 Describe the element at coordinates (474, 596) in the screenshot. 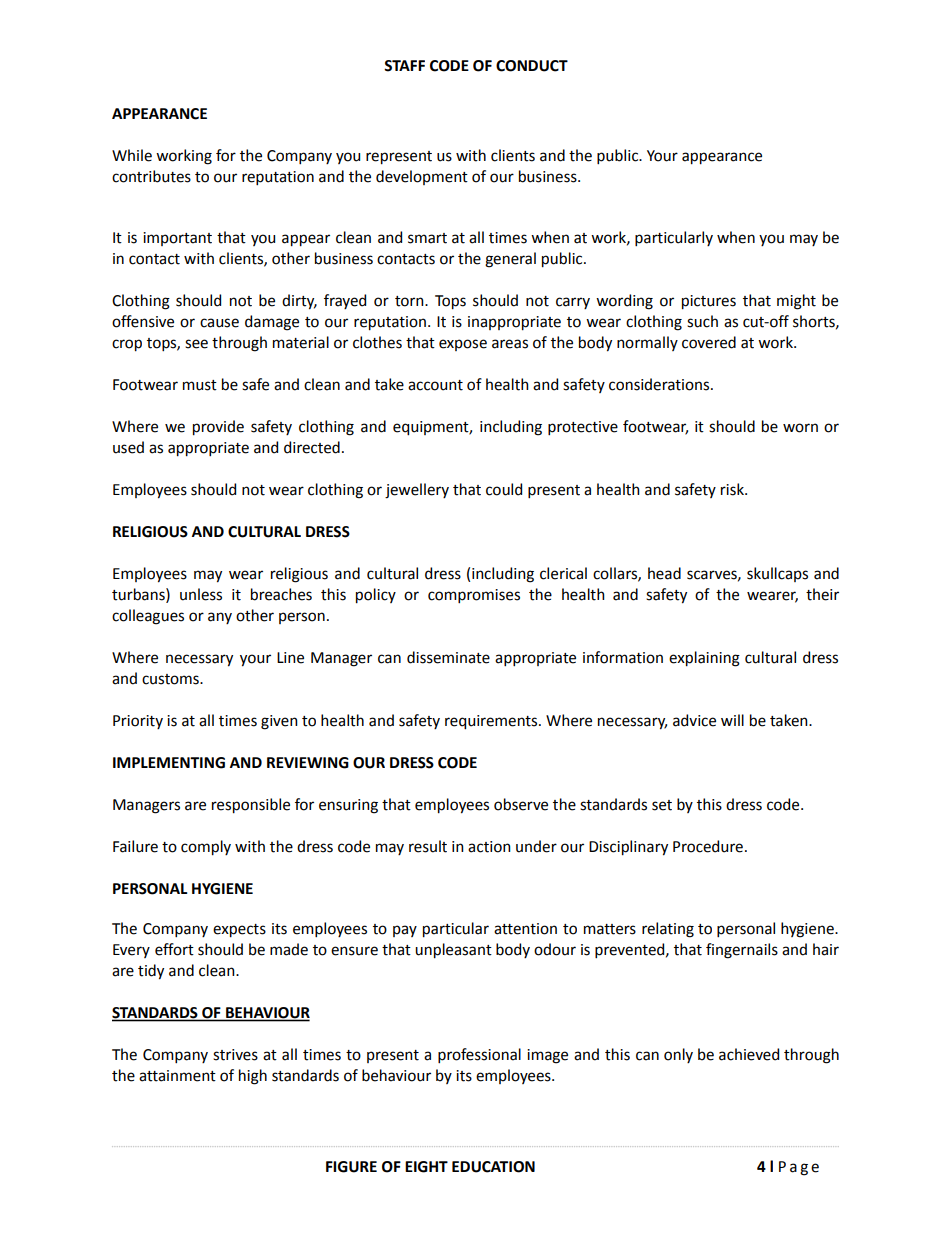

I see `compromises` at that location.
